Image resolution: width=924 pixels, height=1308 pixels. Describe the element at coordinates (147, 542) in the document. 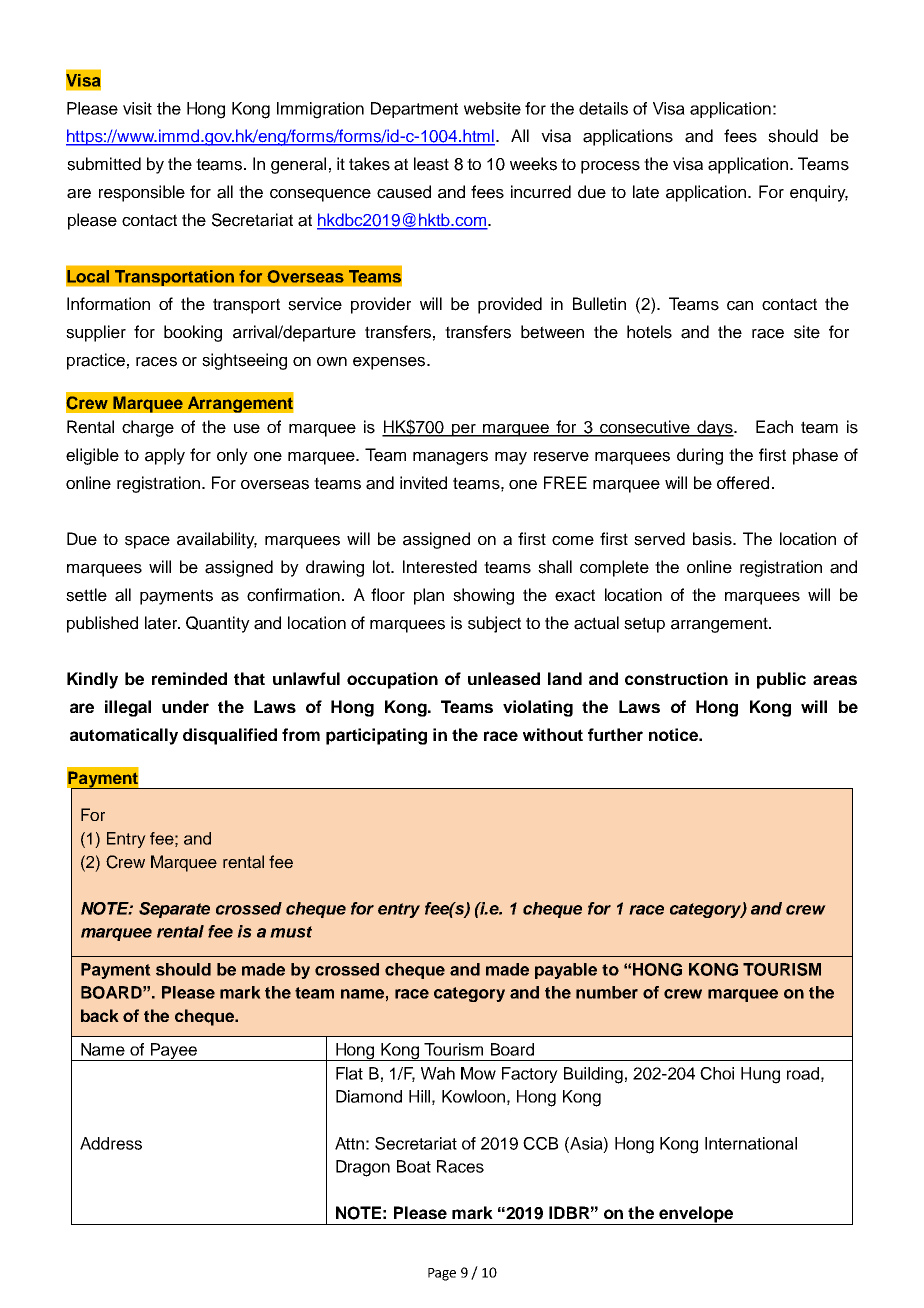

I see `space` at that location.
